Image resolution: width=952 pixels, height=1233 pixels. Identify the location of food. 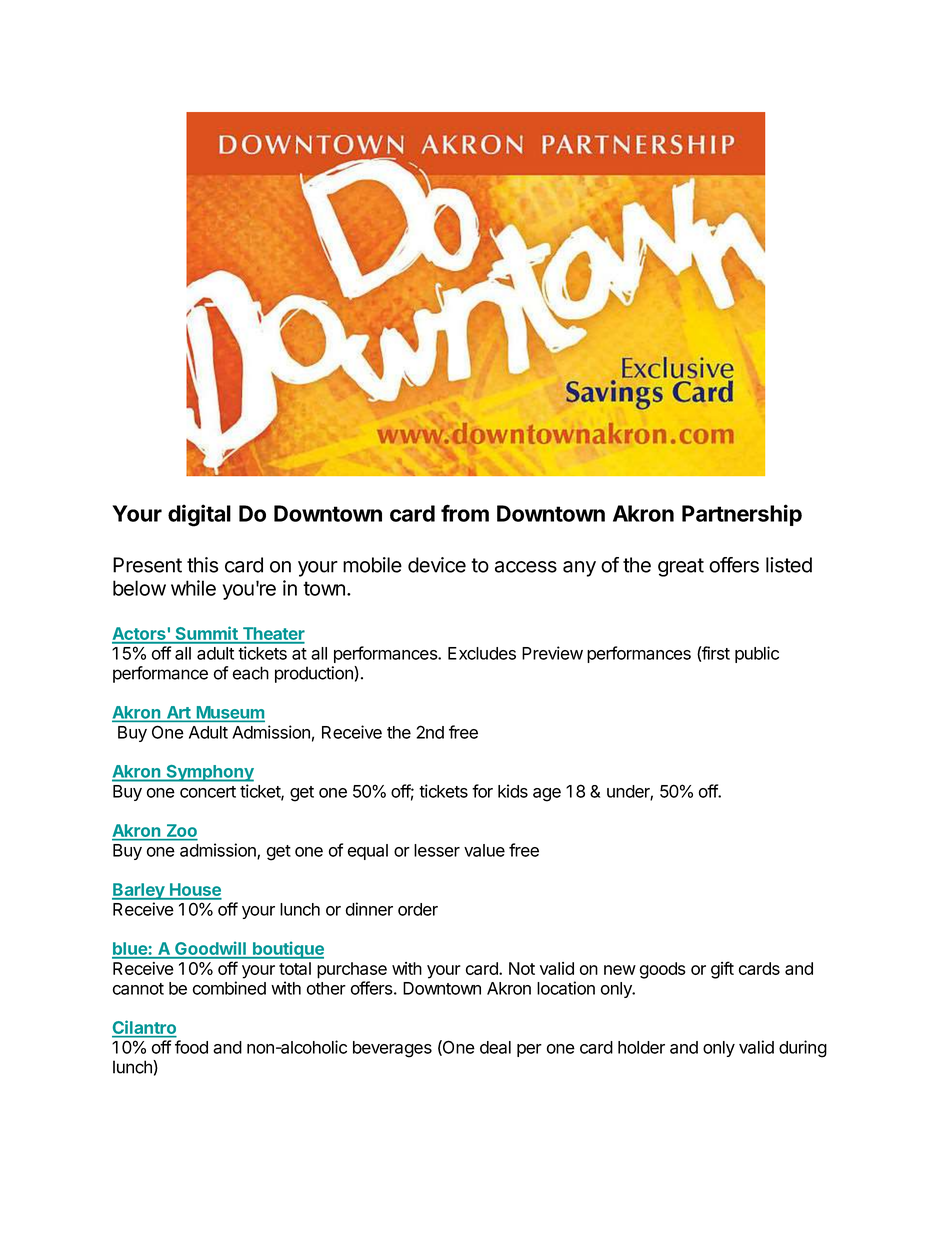
(191, 1047).
